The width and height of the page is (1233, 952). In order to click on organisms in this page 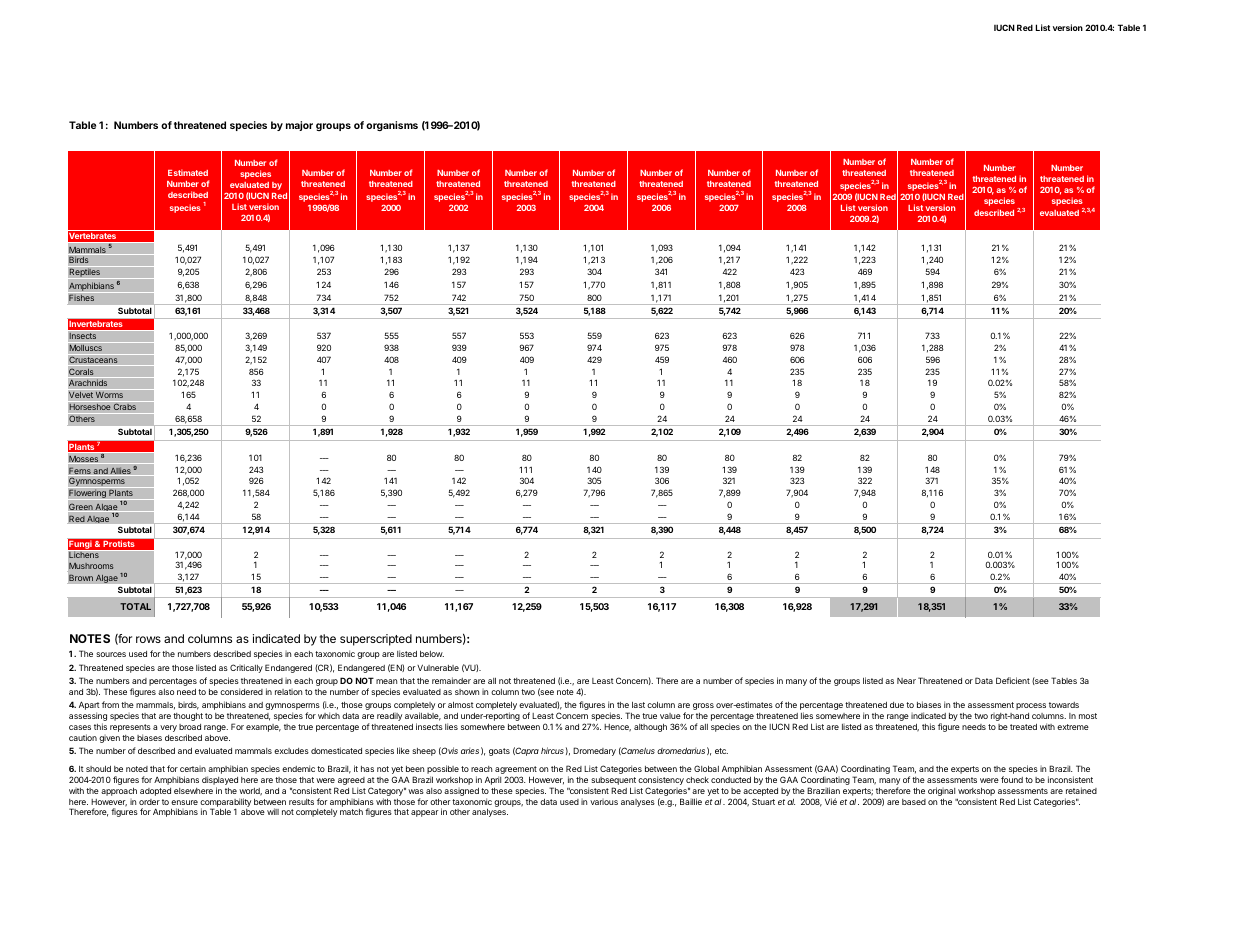, I will do `click(392, 126)`.
